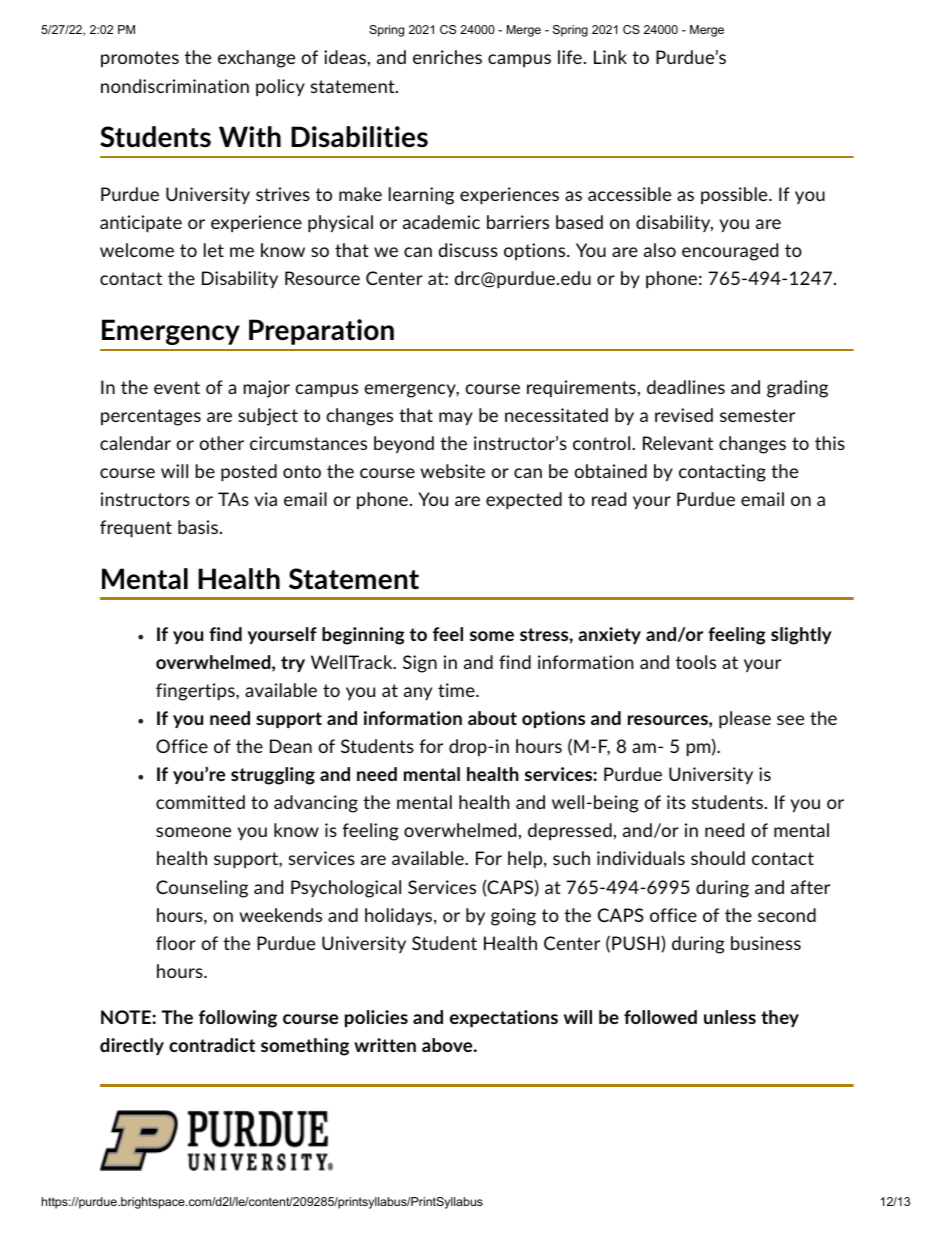  Describe the element at coordinates (745, 720) in the screenshot. I see `please` at that location.
